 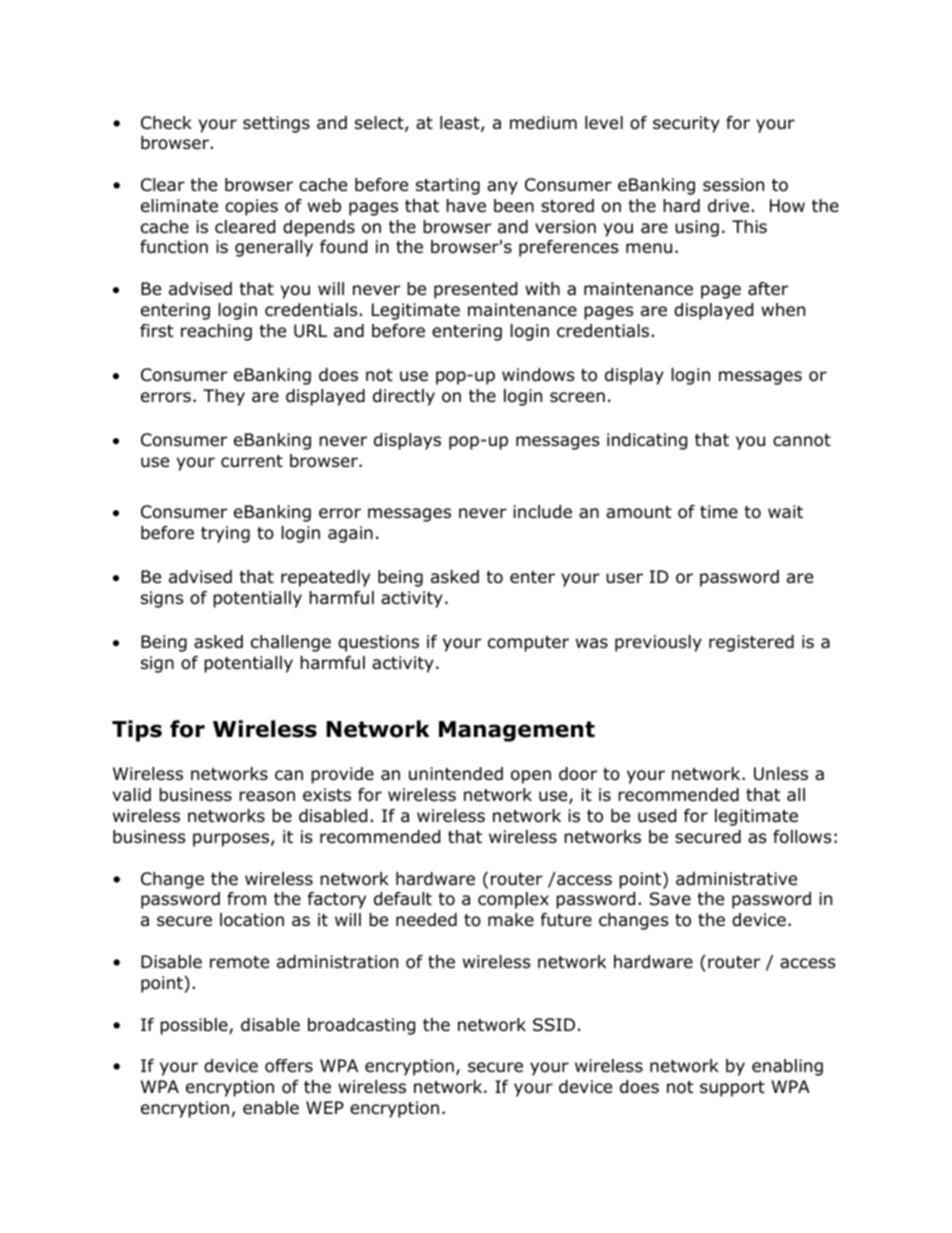 What do you see at coordinates (751, 643) in the document?
I see `registered` at bounding box center [751, 643].
